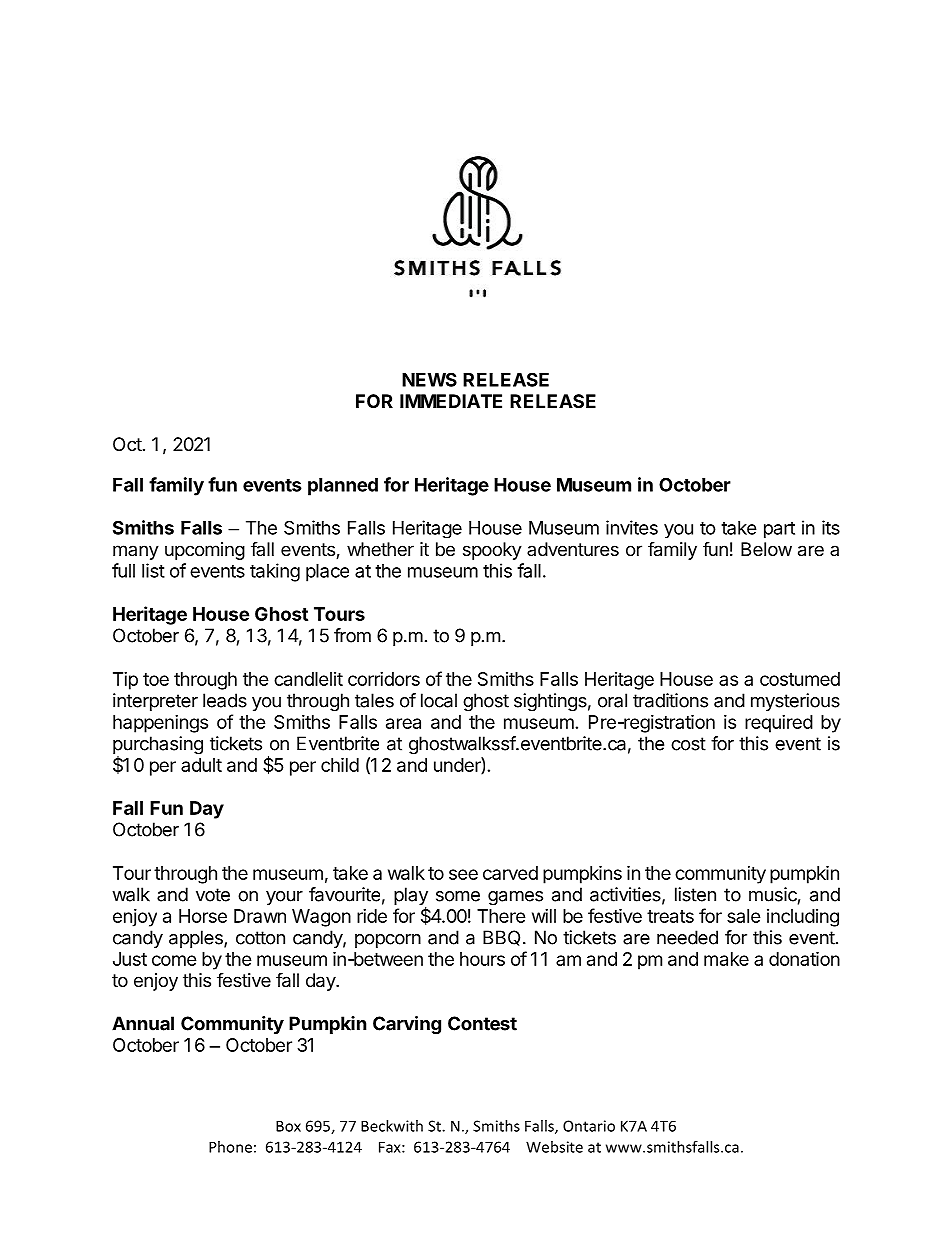 Image resolution: width=952 pixels, height=1233 pixels. Describe the element at coordinates (589, 1126) in the screenshot. I see `Ontario` at that location.
